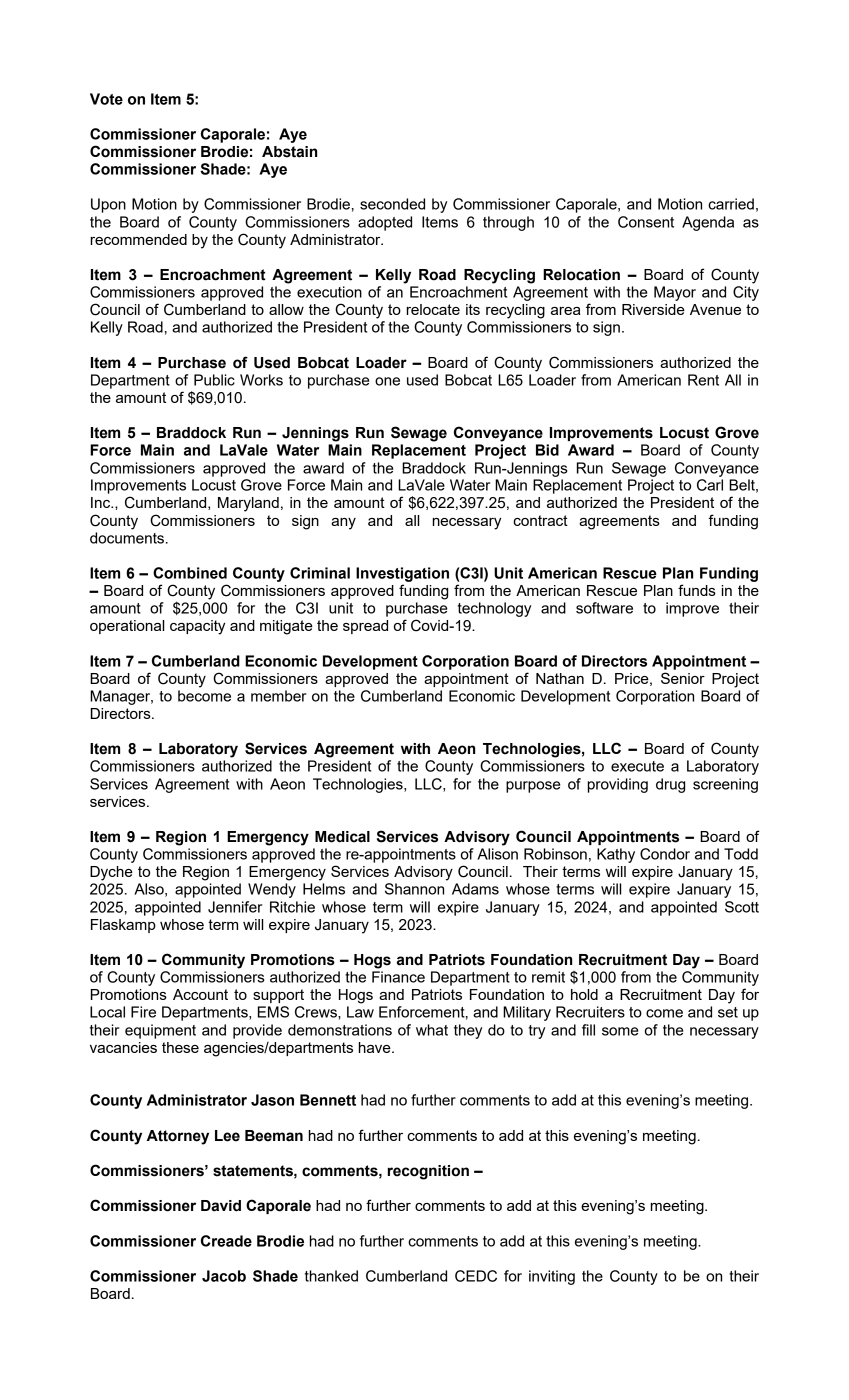  Describe the element at coordinates (646, 222) in the screenshot. I see `Consent` at that location.
